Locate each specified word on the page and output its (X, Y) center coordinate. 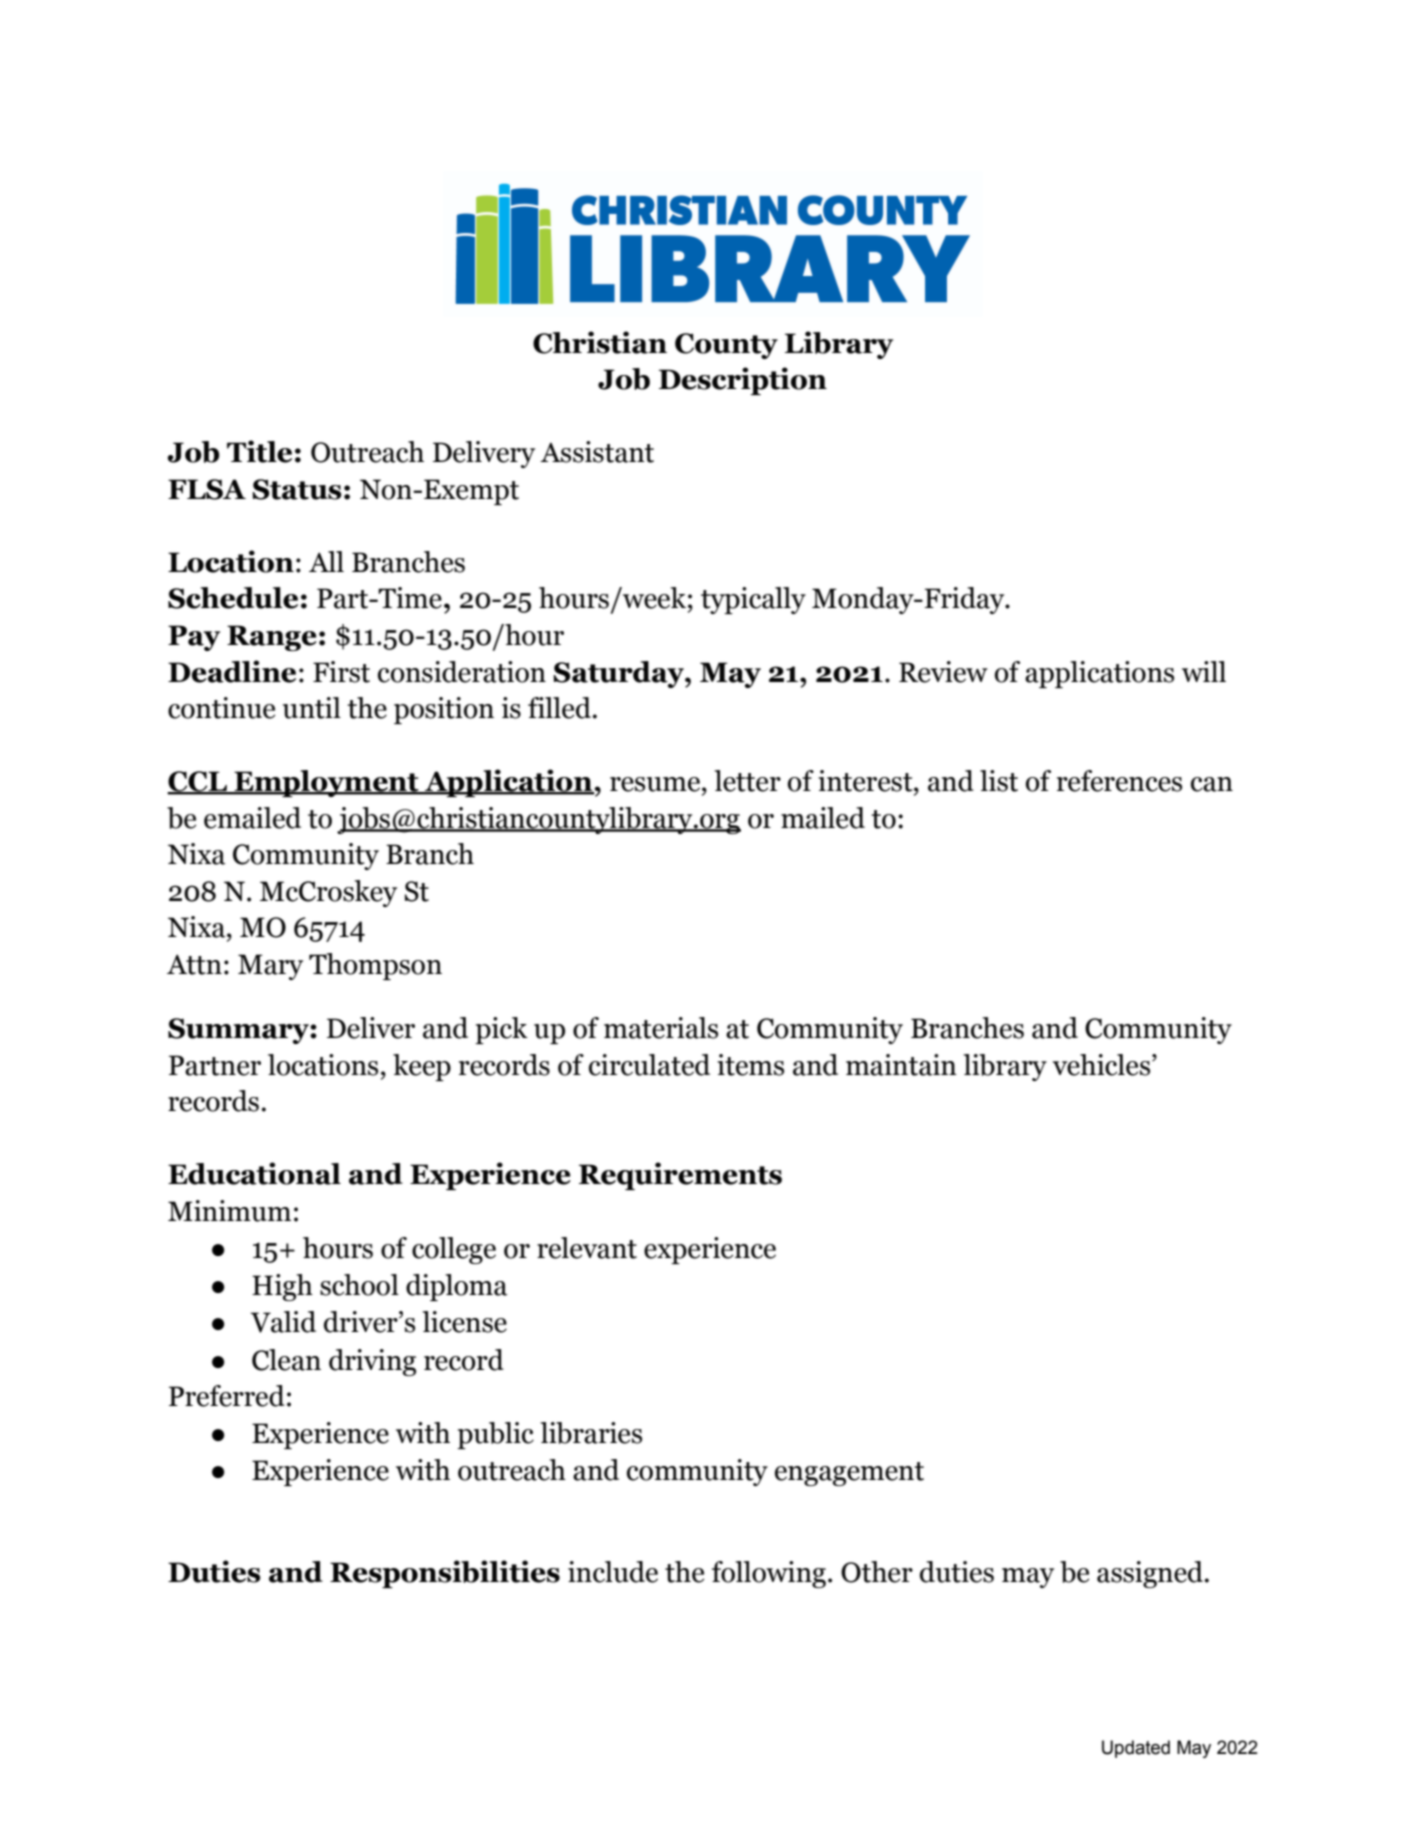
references (1119, 781)
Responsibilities (445, 1574)
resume (655, 784)
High (282, 1287)
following (769, 1574)
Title (259, 451)
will (1204, 671)
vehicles (1103, 1065)
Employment (326, 783)
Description (743, 381)
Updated (1136, 1749)
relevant (587, 1248)
